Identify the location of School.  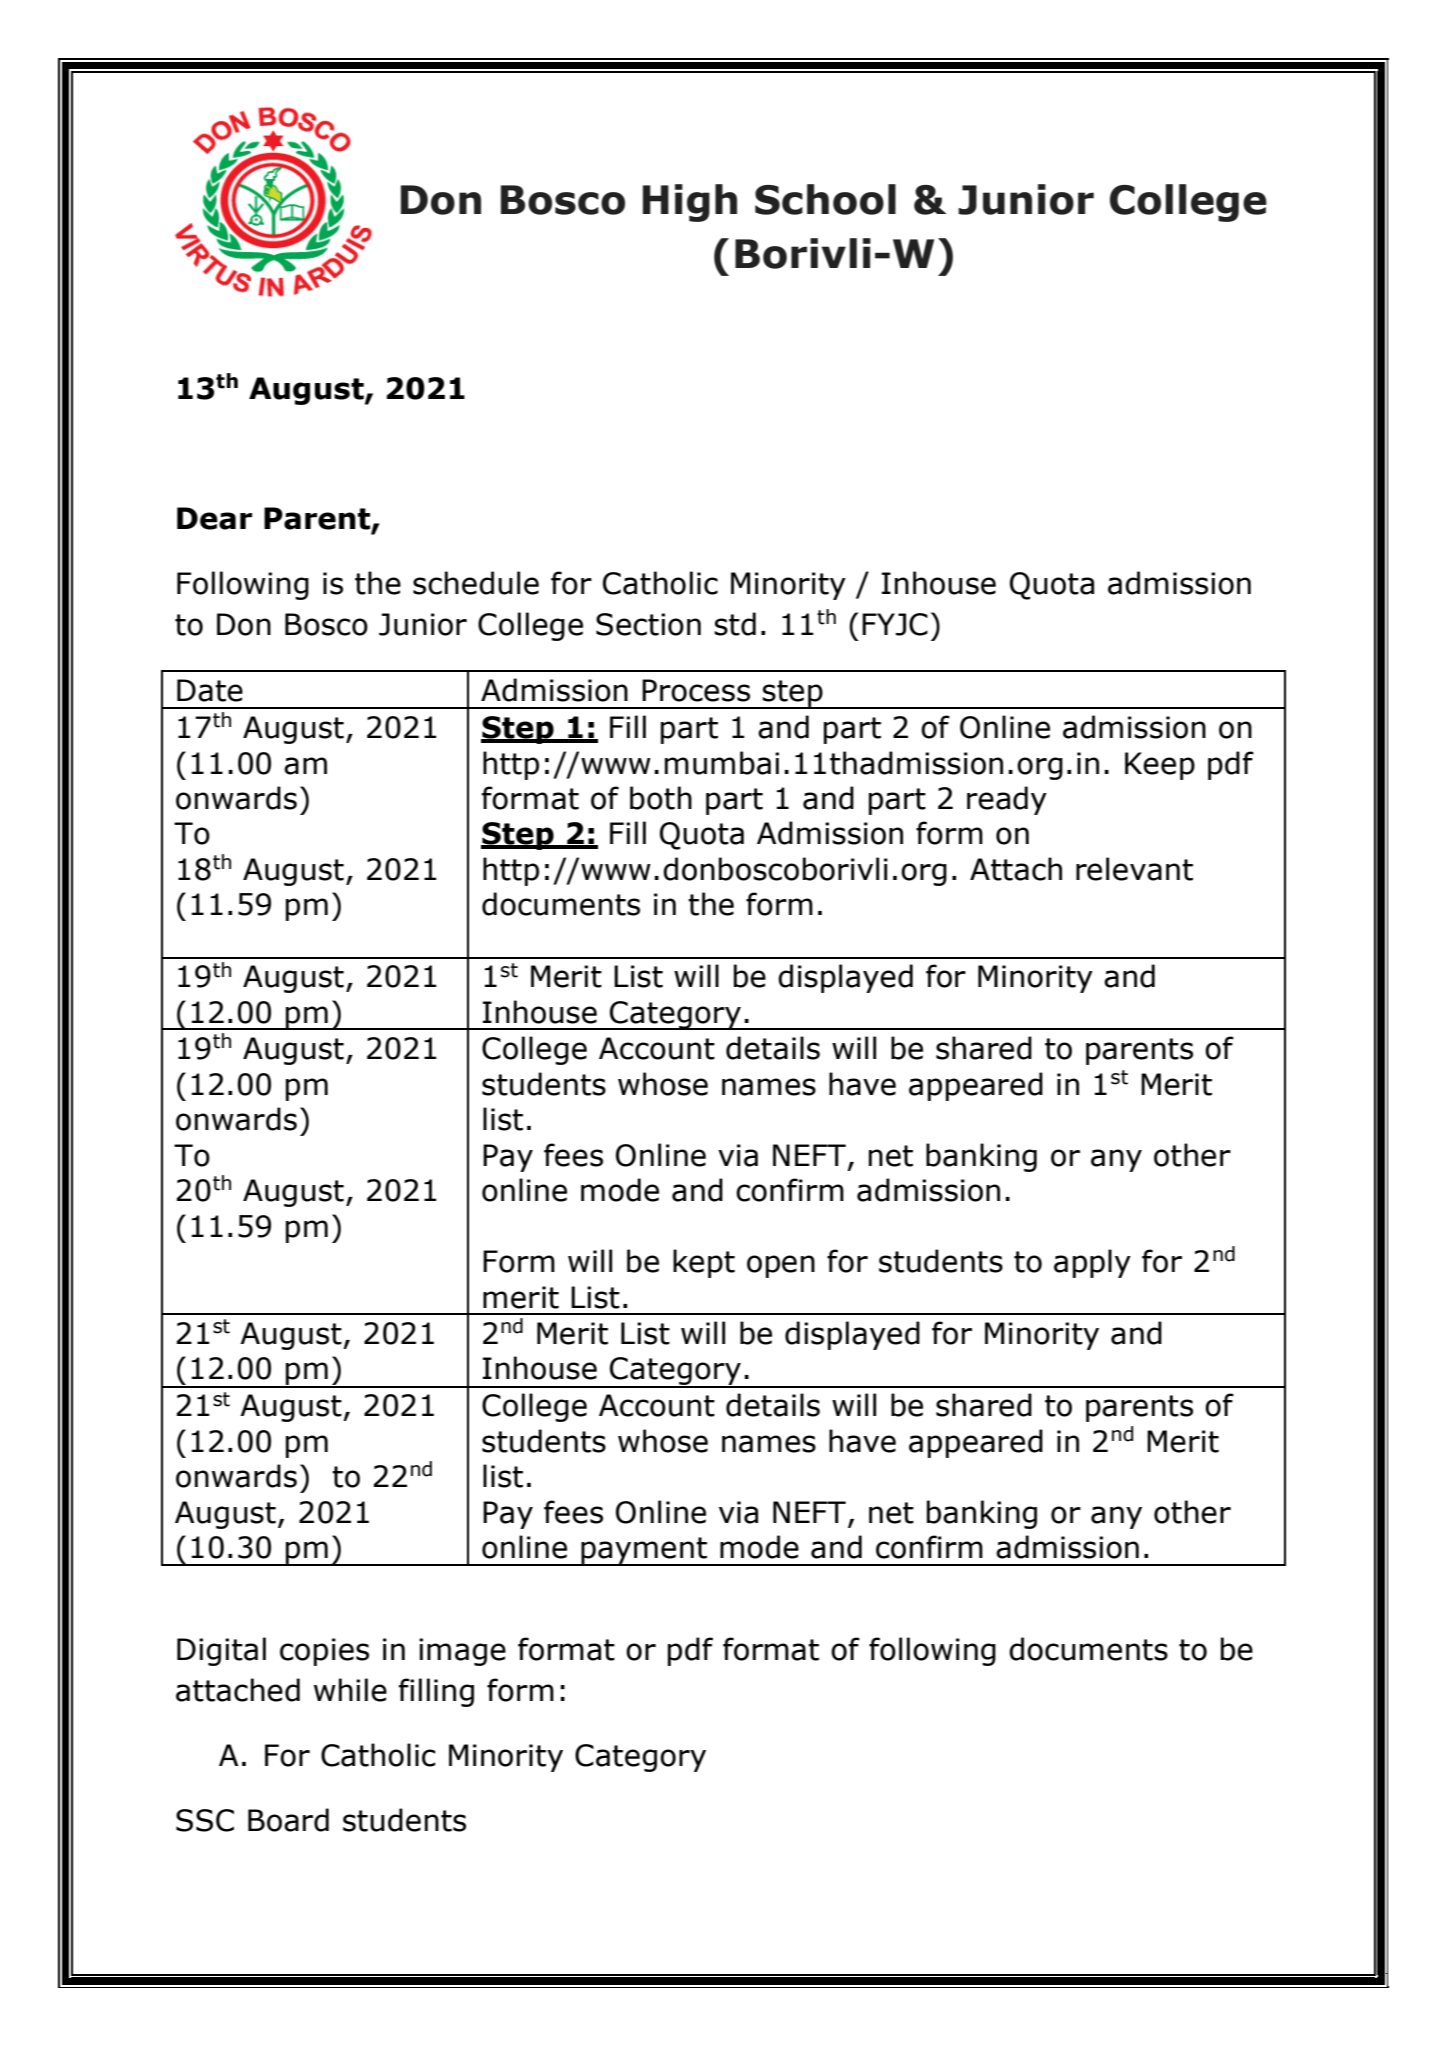
(825, 199).
